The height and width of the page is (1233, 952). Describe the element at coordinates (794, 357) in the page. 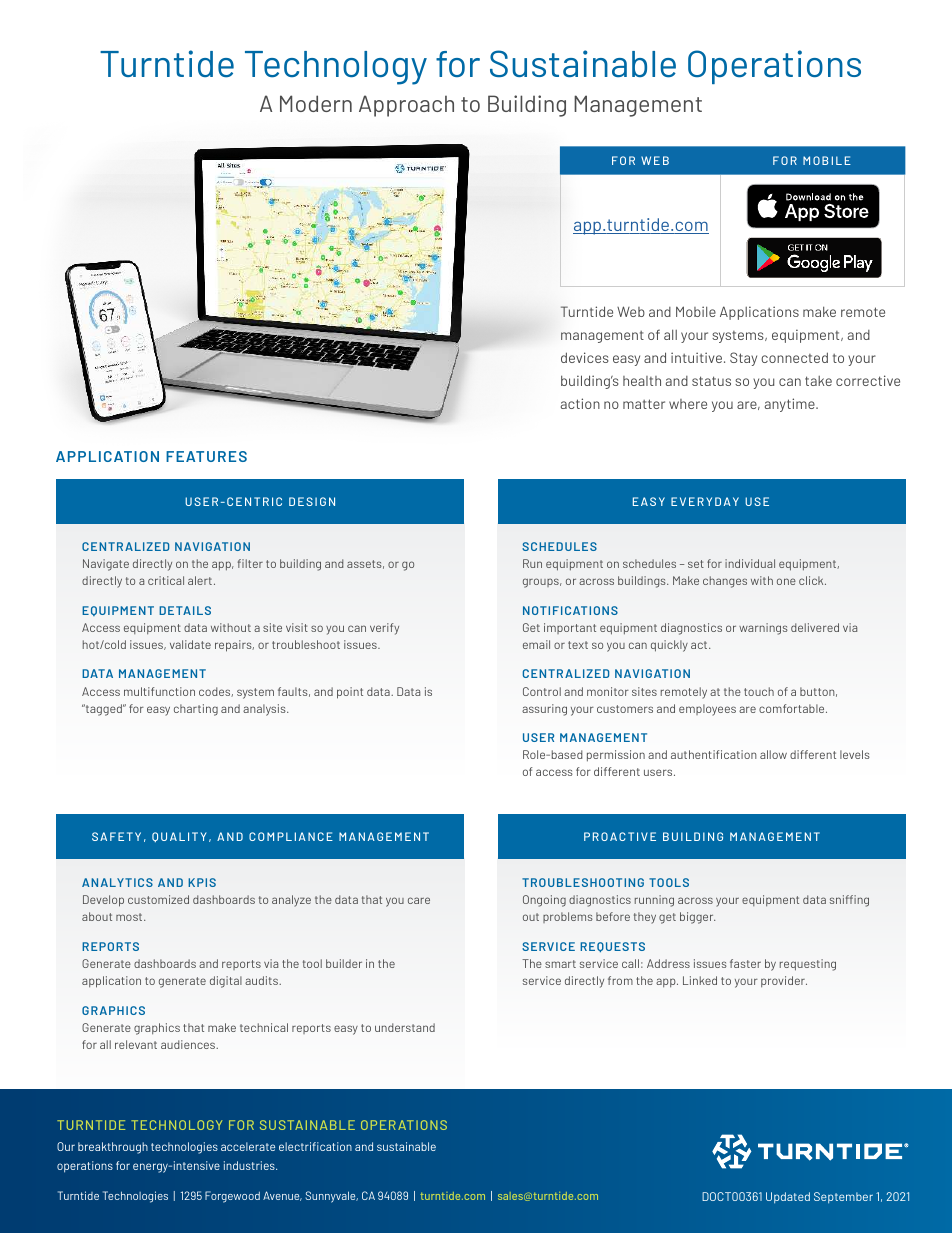

I see `connected` at that location.
